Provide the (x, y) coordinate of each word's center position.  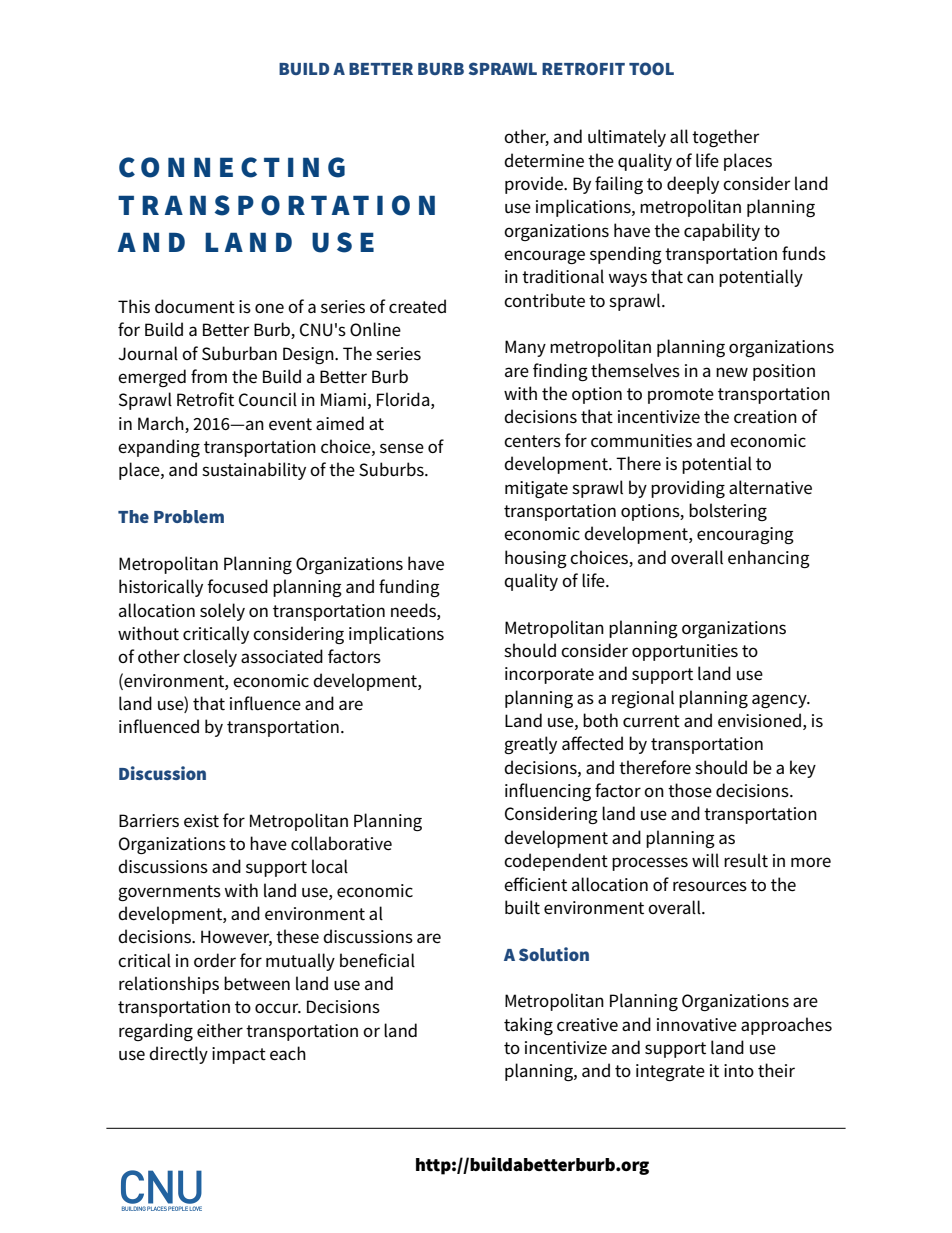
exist (201, 821)
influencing (548, 792)
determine (544, 160)
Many (525, 348)
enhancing (769, 559)
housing (536, 559)
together (725, 138)
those (690, 790)
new (732, 372)
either (220, 1030)
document (195, 306)
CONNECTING (232, 167)
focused (237, 586)
